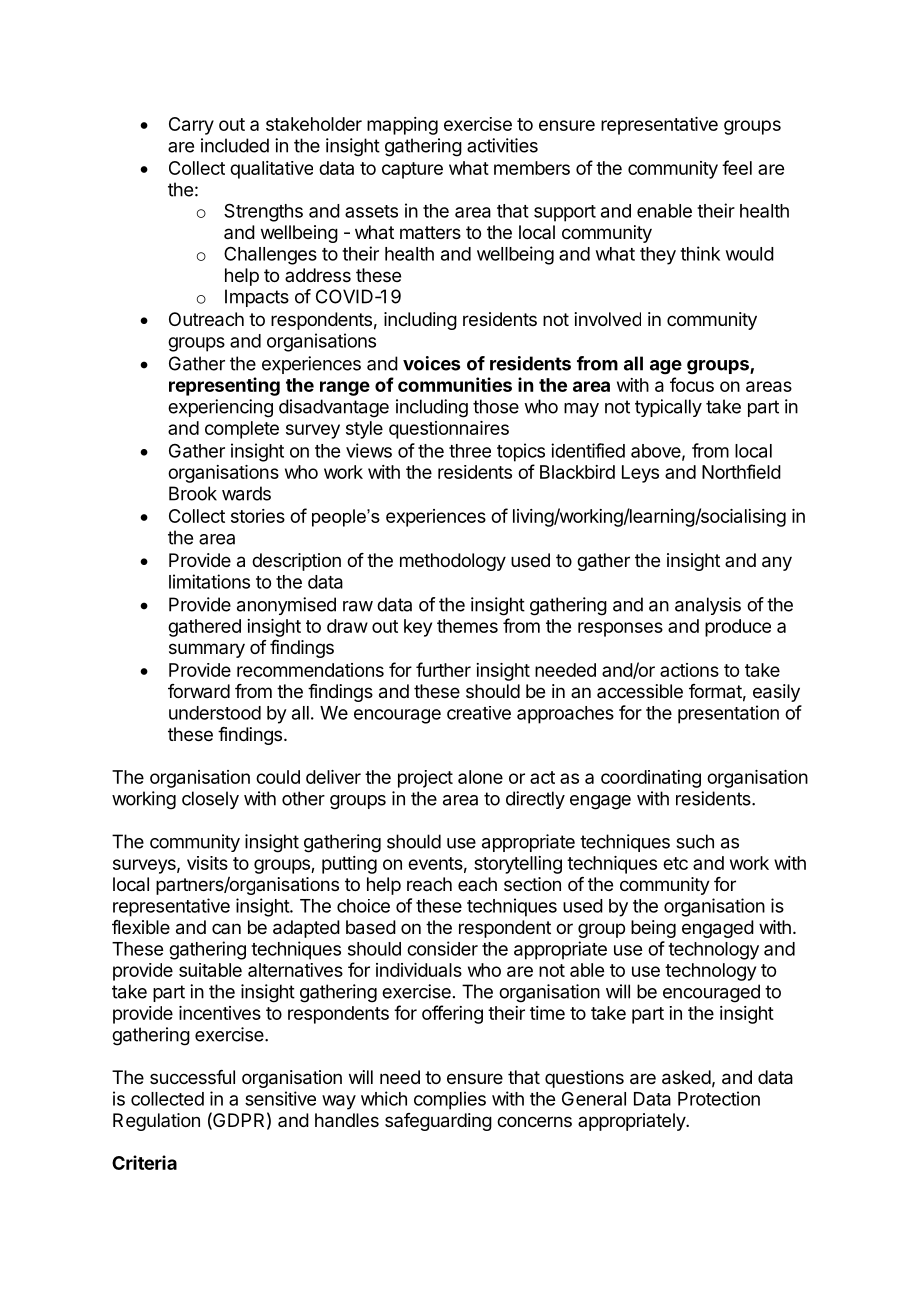 The width and height of the screenshot is (924, 1308). I want to click on summary, so click(207, 650).
